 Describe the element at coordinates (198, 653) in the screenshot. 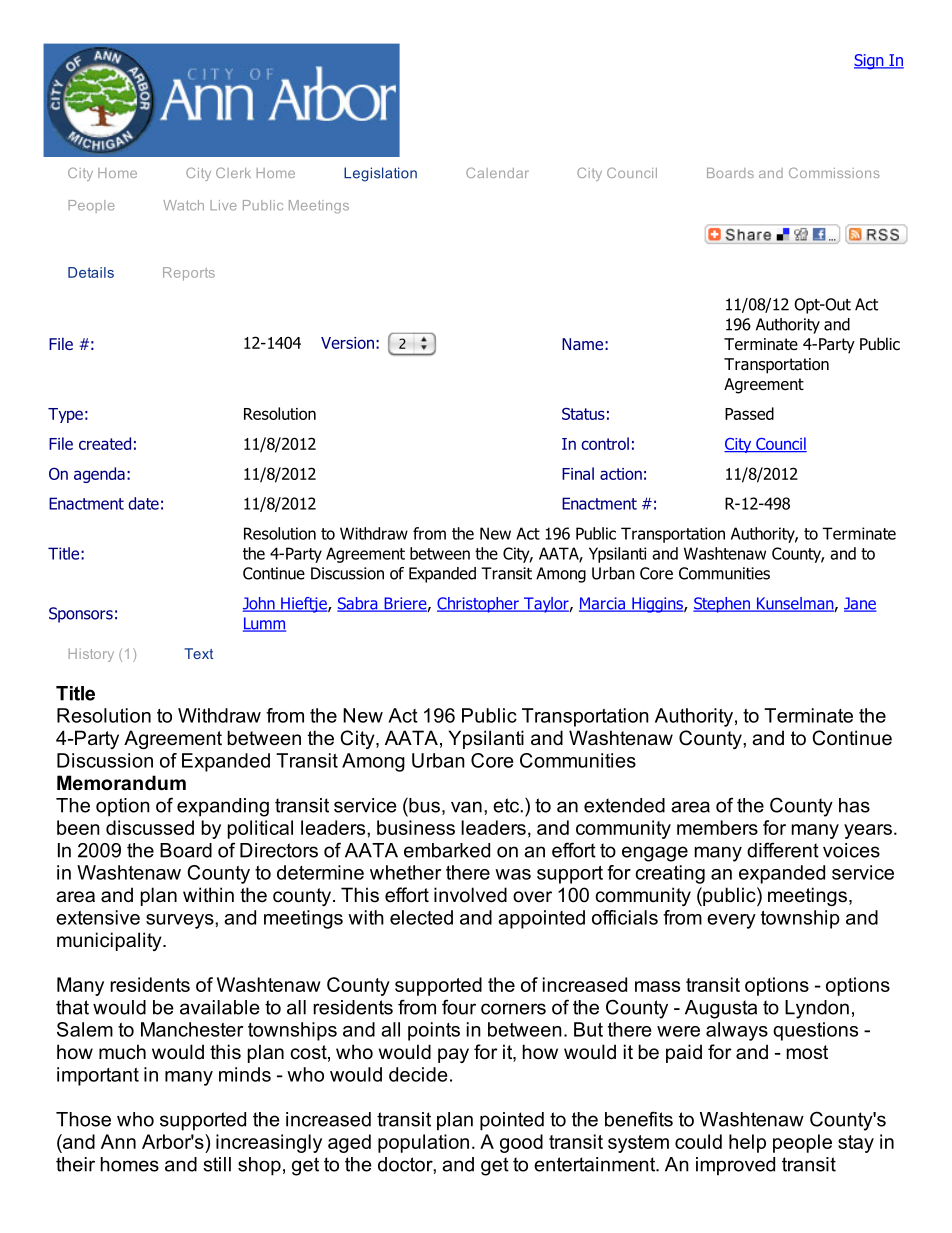

I see `Text` at that location.
